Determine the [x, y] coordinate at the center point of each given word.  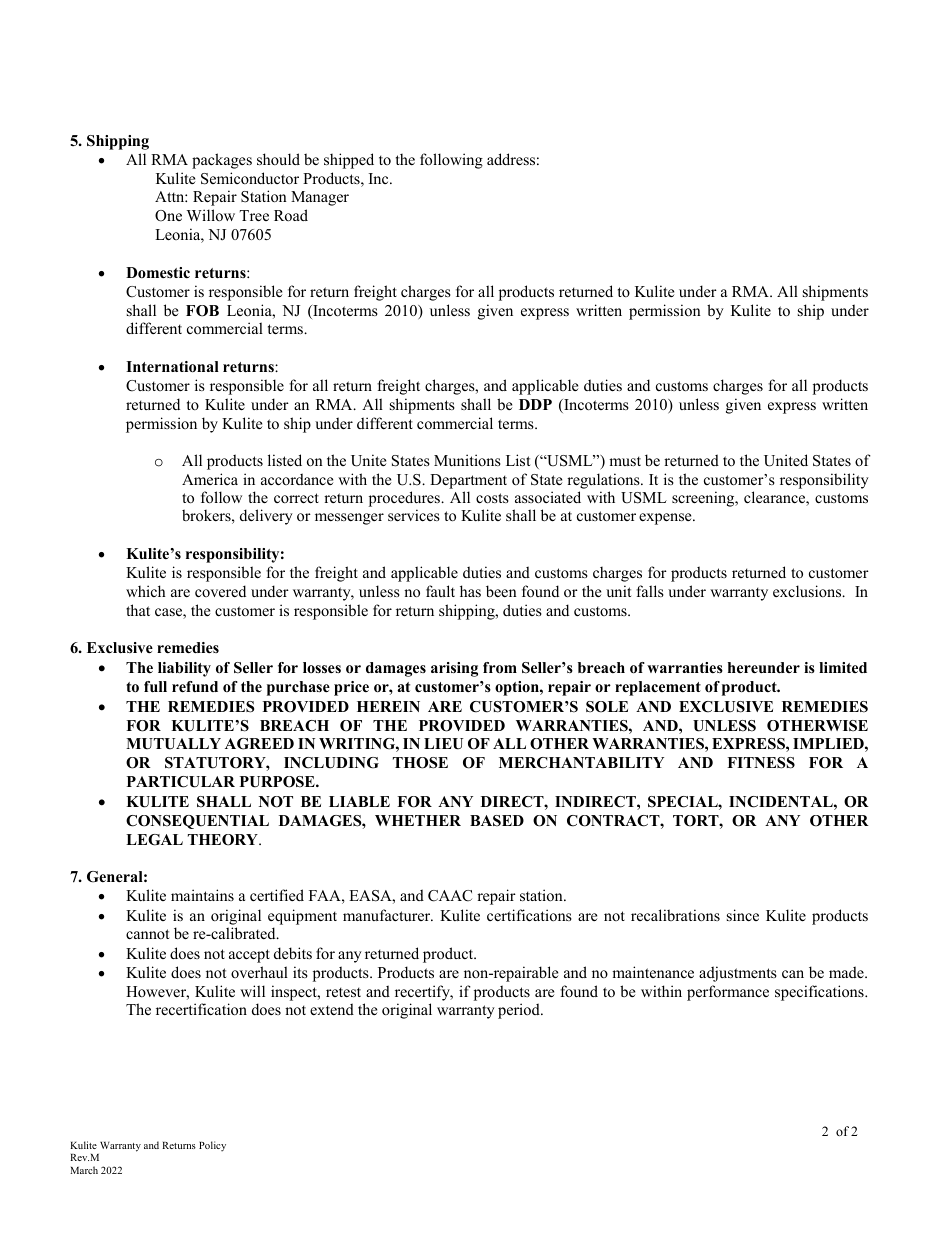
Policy [212, 1146]
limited [843, 667]
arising [454, 669]
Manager [320, 198]
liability [184, 669]
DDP [535, 404]
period [520, 1011]
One [168, 216]
